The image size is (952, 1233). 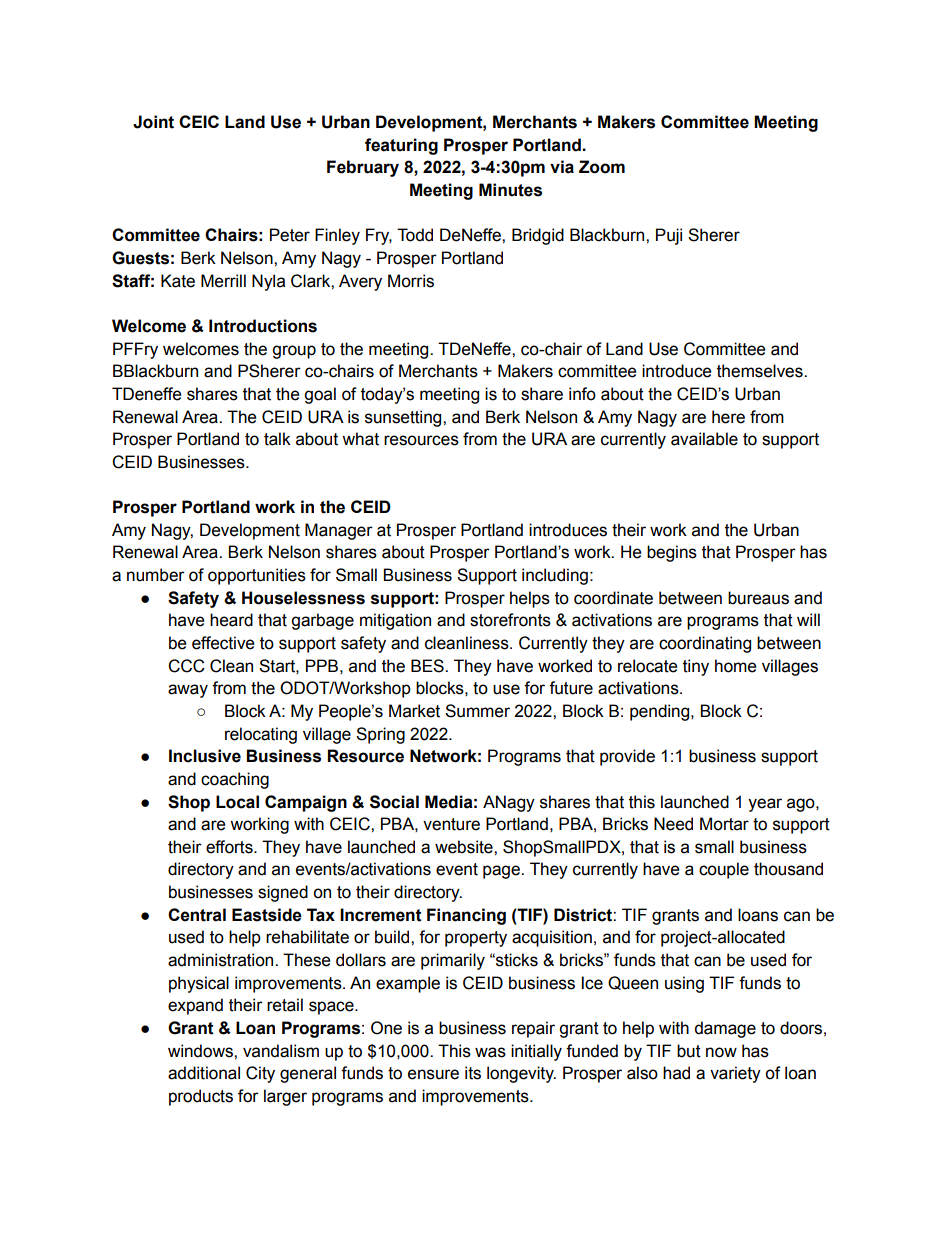 I want to click on Joint, so click(x=153, y=122).
